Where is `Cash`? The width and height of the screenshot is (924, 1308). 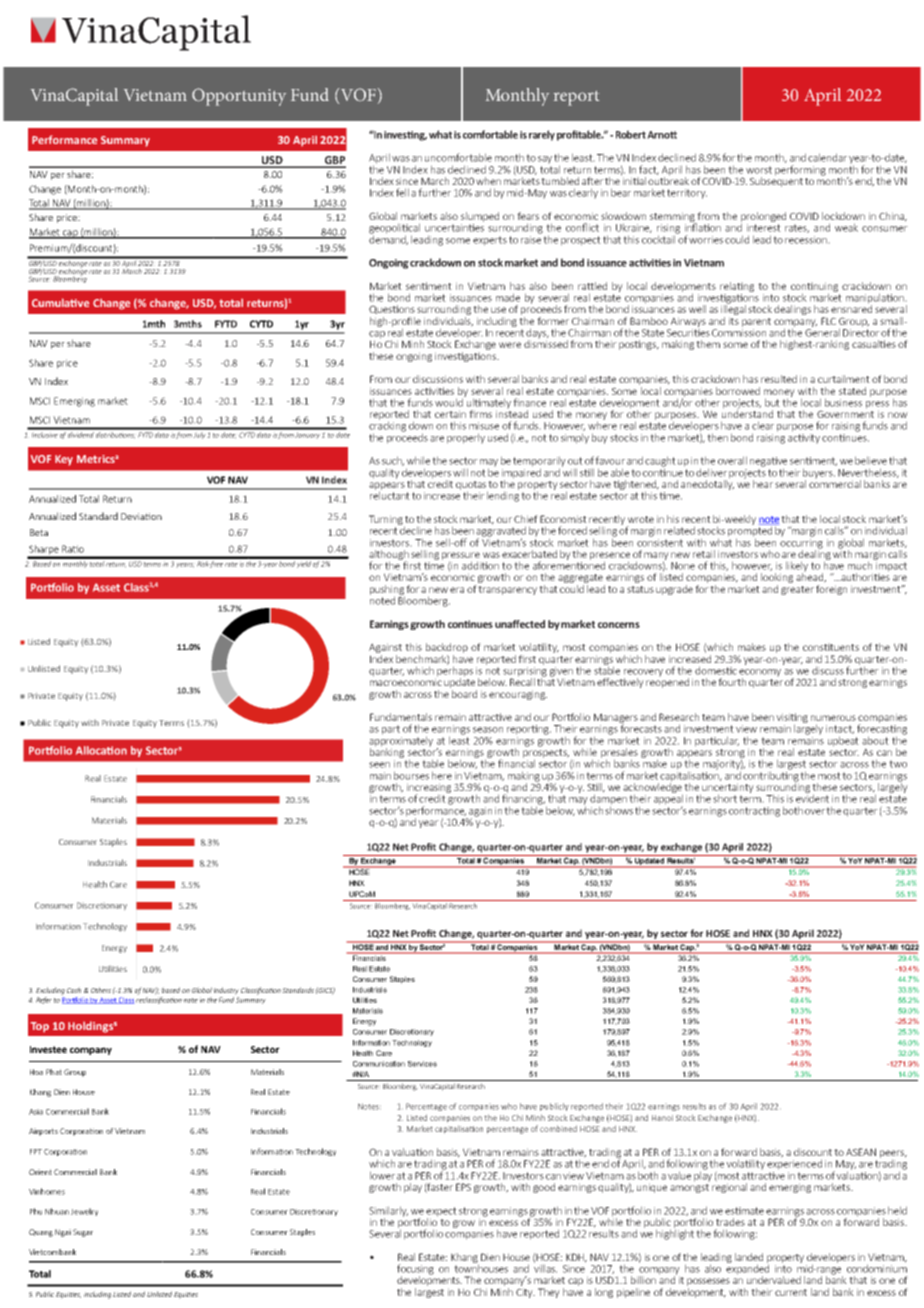 Cash is located at coordinates (74, 990).
